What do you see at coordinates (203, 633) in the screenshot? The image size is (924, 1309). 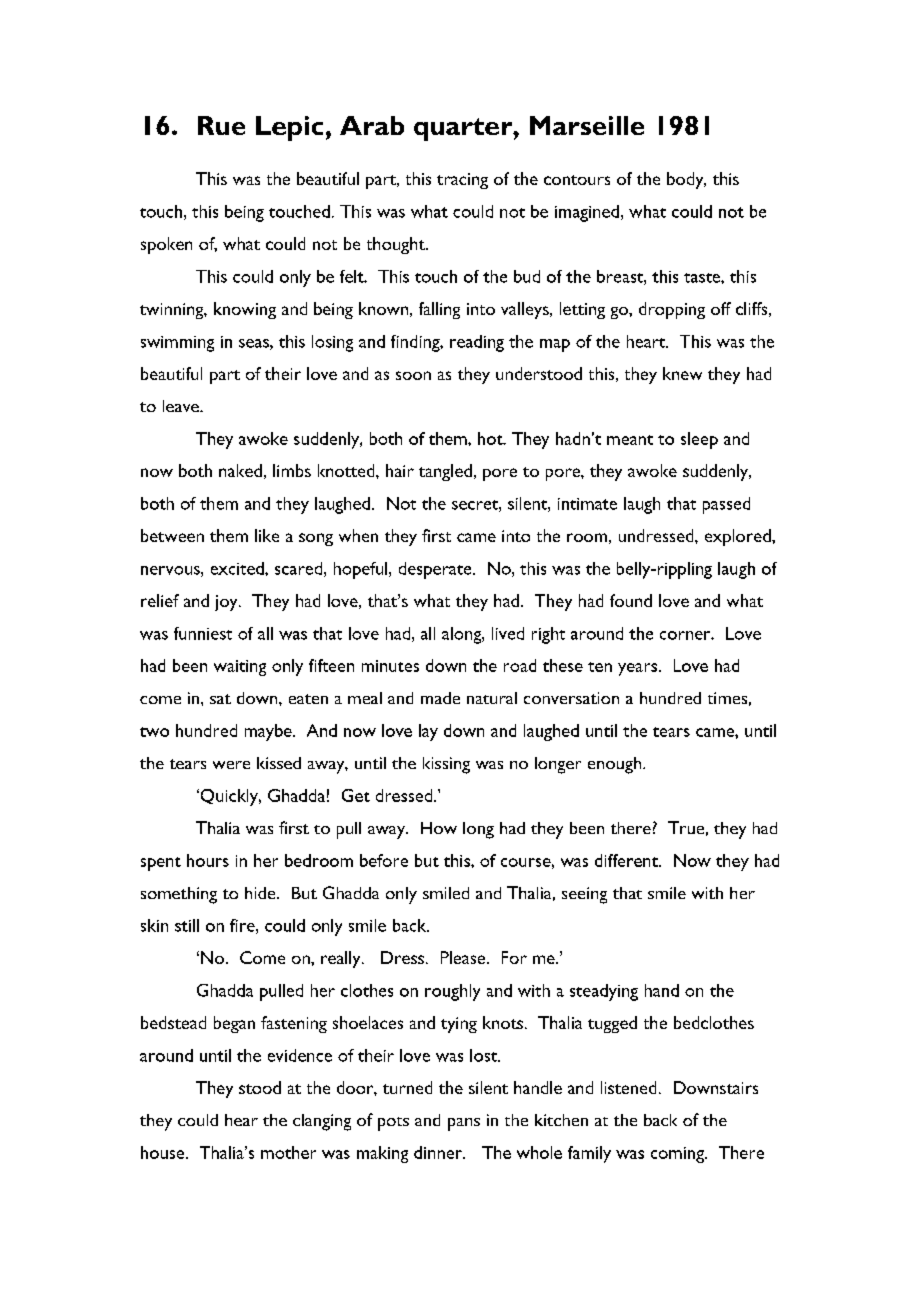 I see `funniest` at bounding box center [203, 633].
